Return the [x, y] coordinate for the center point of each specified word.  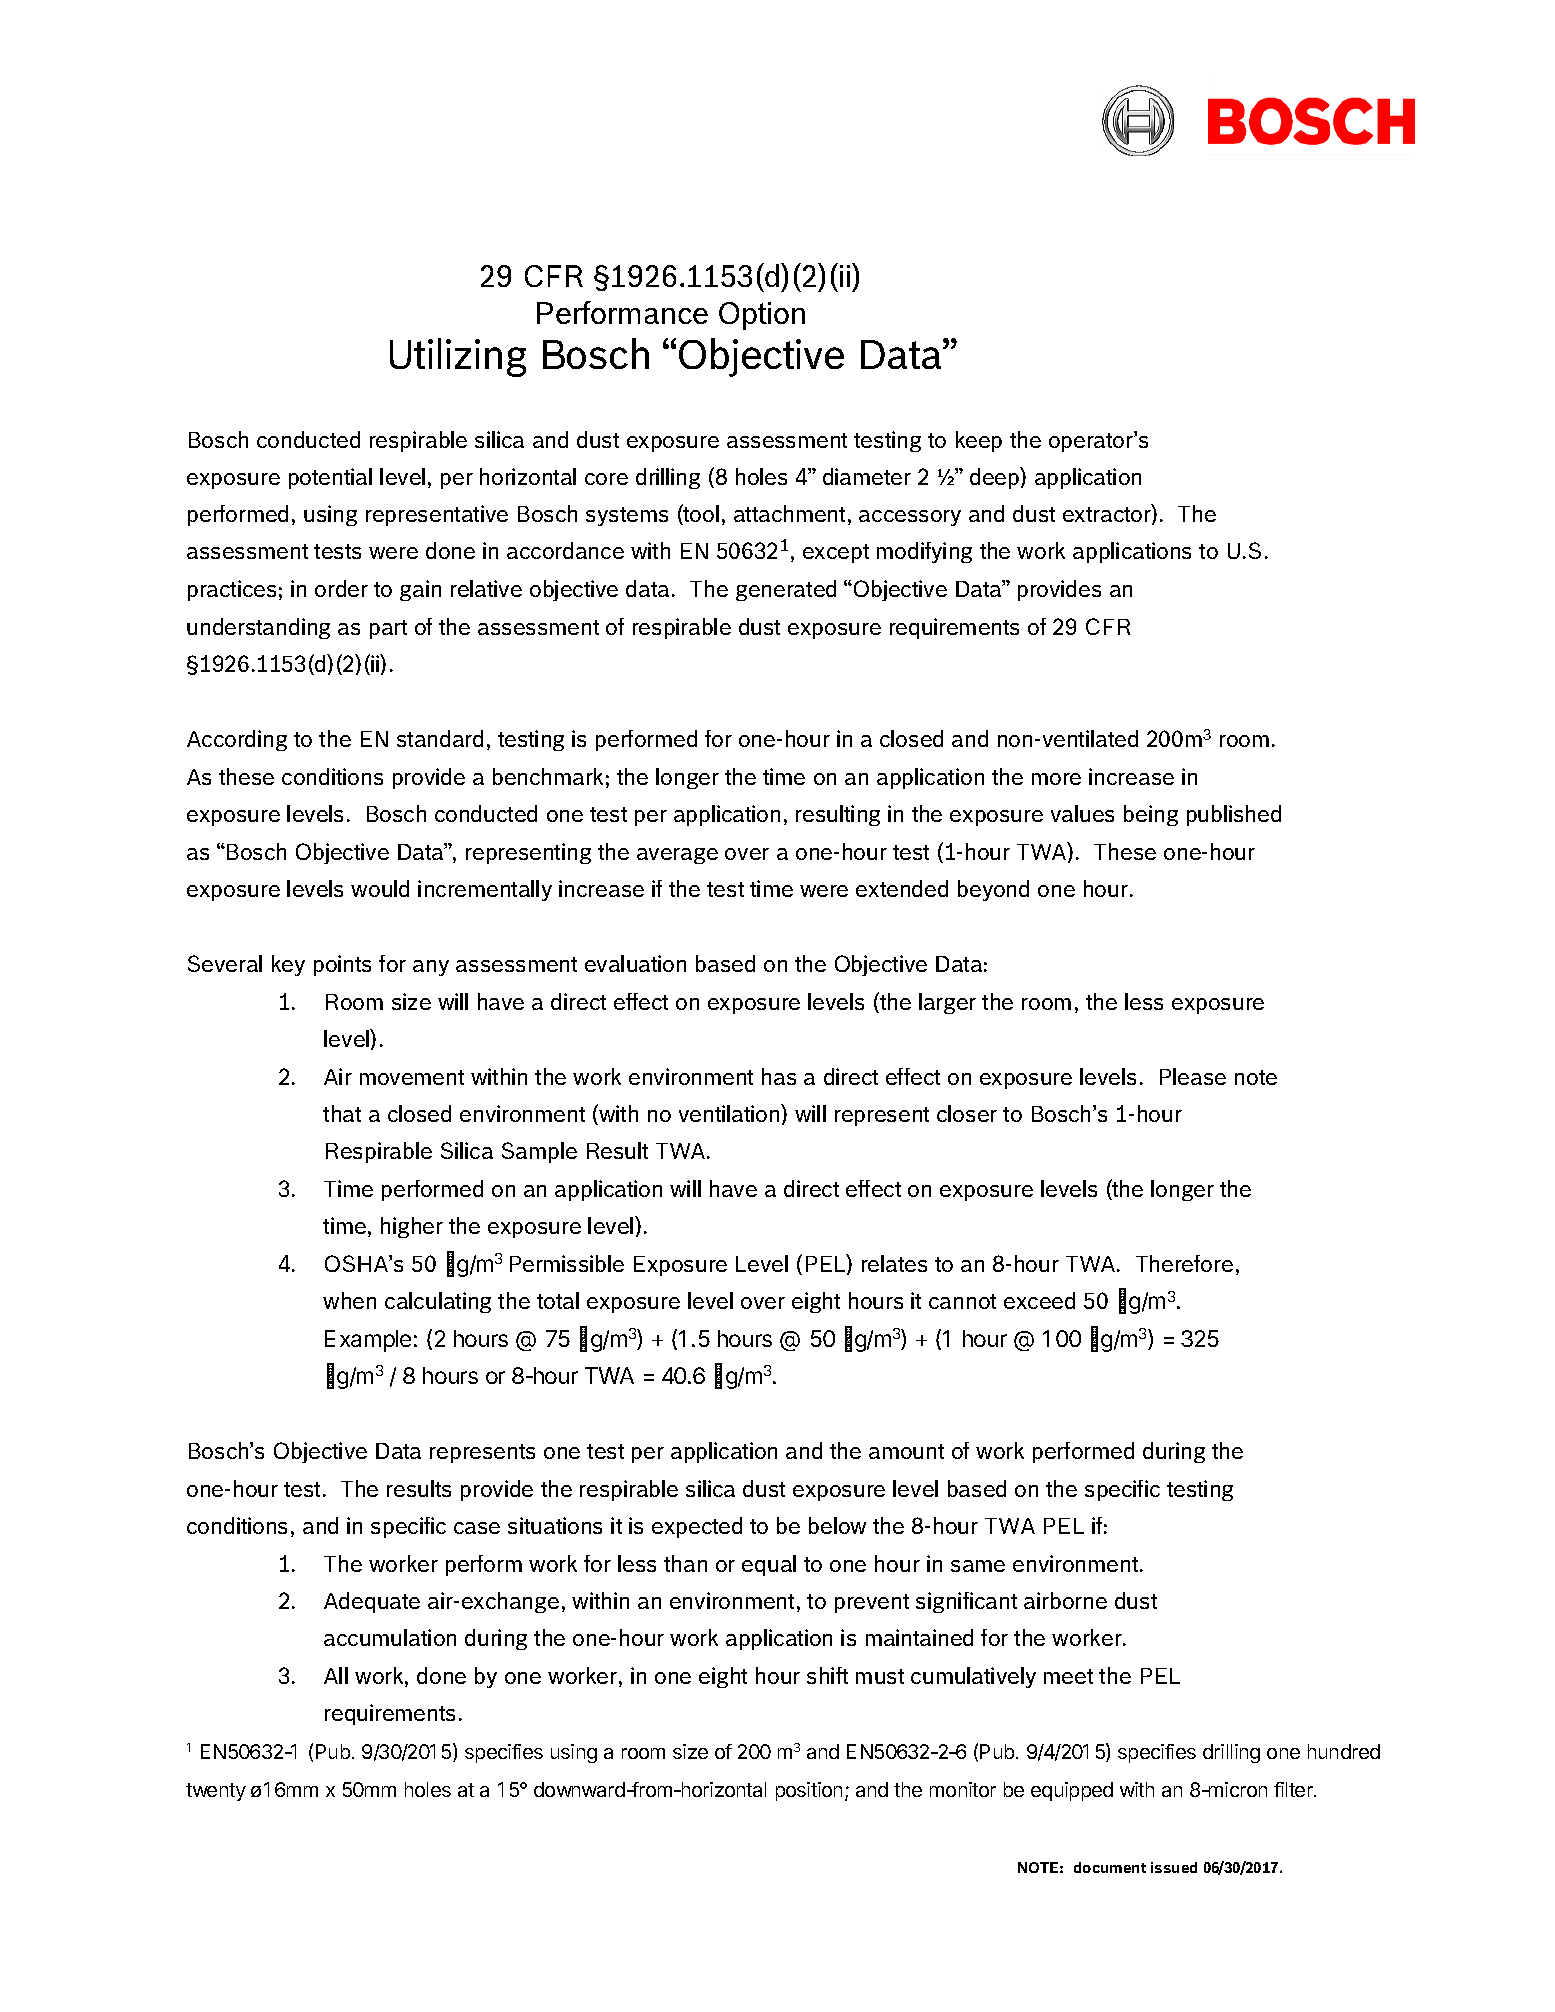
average [677, 856]
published [1234, 815]
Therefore [1184, 1263]
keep [979, 441]
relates [894, 1263]
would [380, 888]
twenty [216, 1792]
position [809, 1791]
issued [1174, 1867]
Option [762, 316]
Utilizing [458, 357]
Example [368, 1341]
